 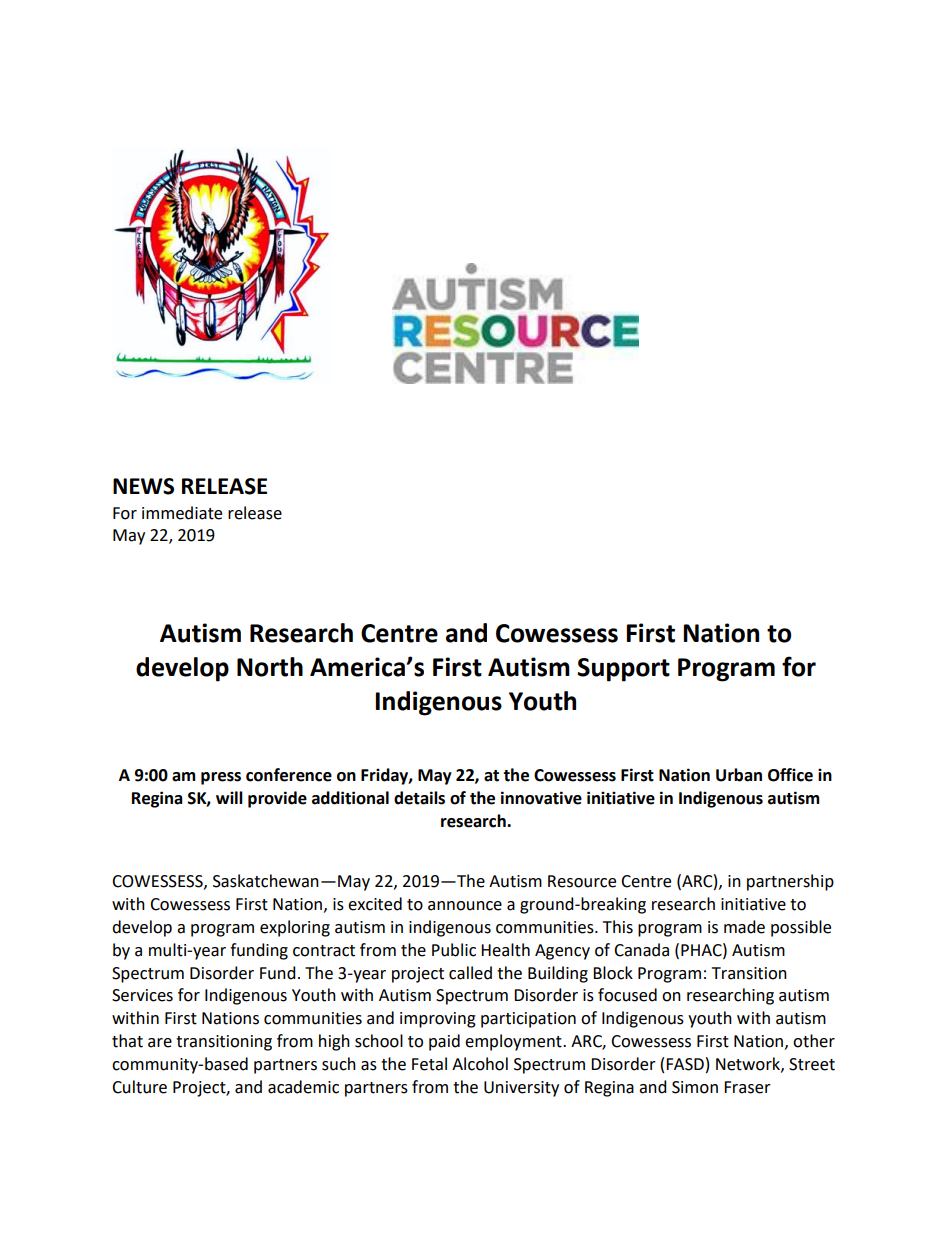 What do you see at coordinates (139, 1087) in the screenshot?
I see `Culture` at bounding box center [139, 1087].
